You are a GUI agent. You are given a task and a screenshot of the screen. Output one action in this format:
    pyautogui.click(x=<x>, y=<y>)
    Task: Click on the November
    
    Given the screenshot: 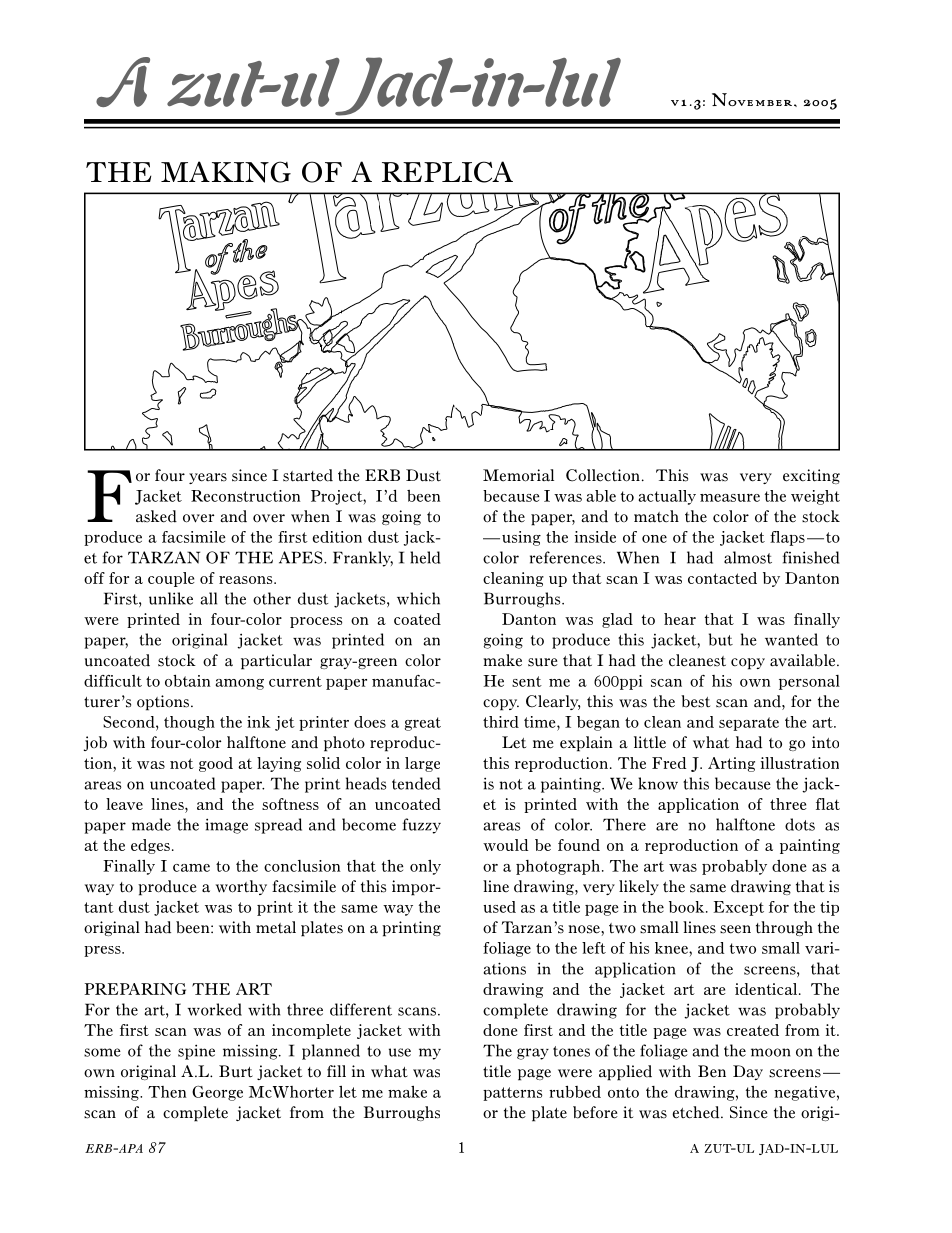 What is the action you would take?
    pyautogui.click(x=753, y=99)
